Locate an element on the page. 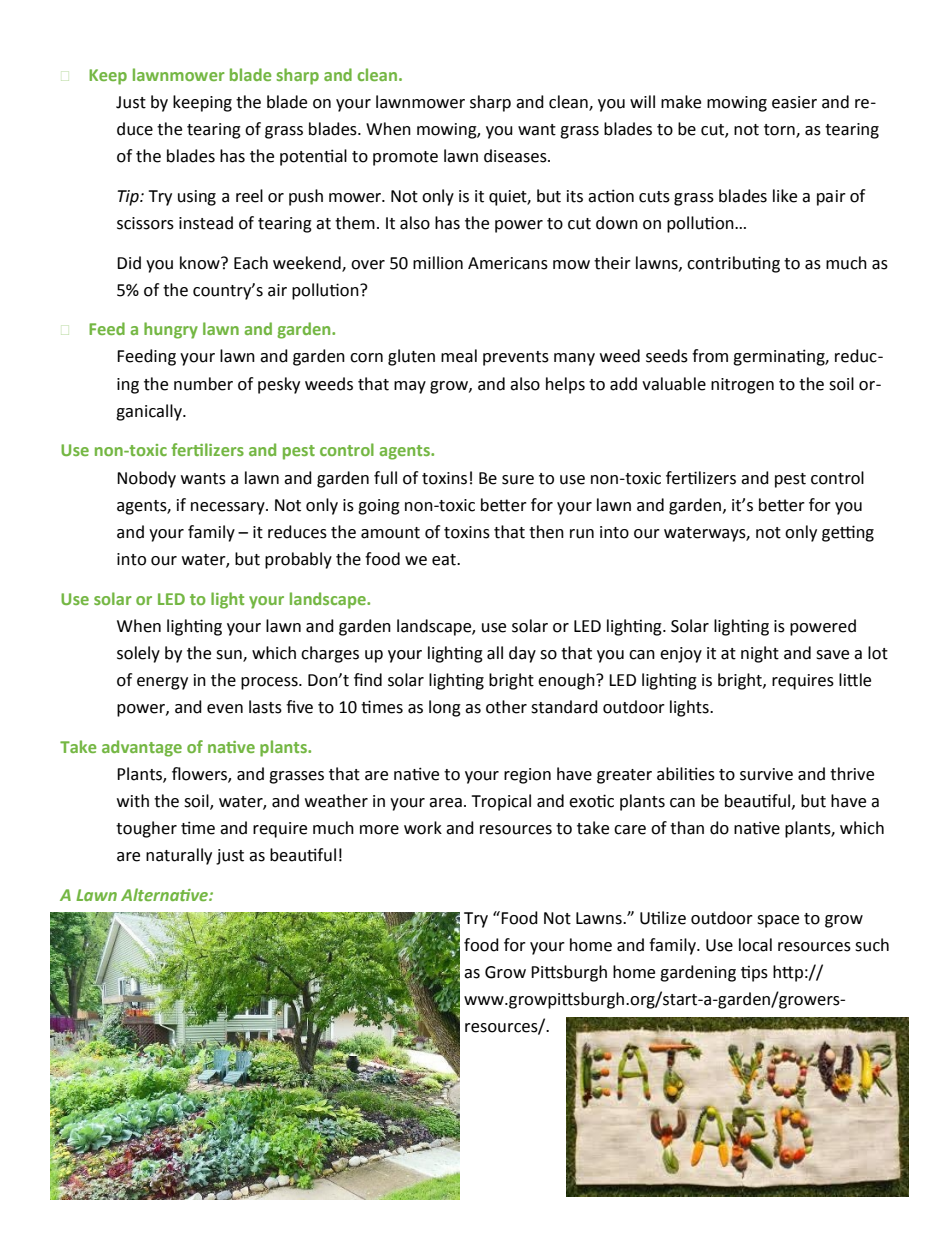 The height and width of the document is (1233, 952). nitrogen is located at coordinates (742, 386).
